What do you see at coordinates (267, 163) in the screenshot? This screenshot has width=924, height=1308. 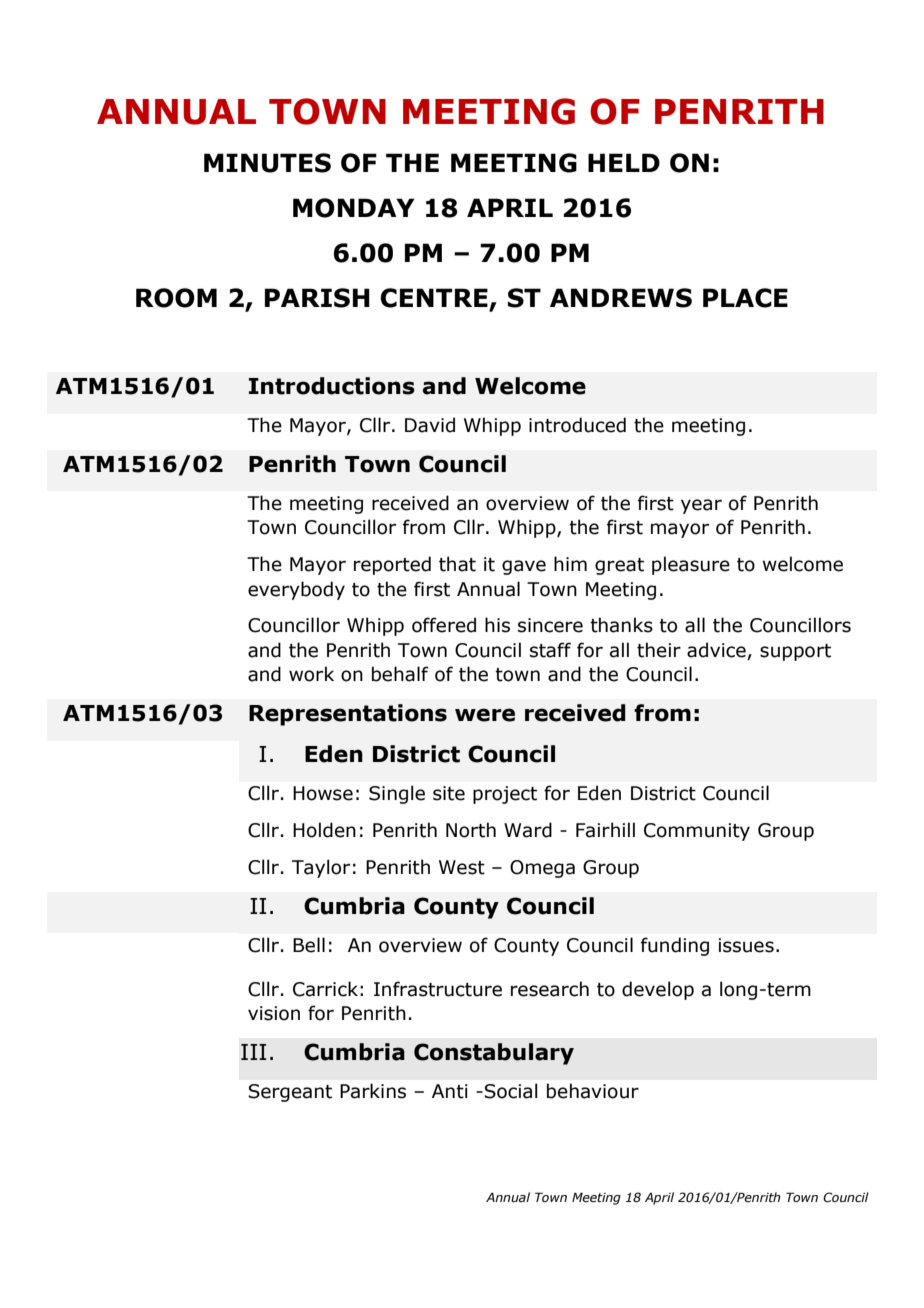 I see `MINUTES` at bounding box center [267, 163].
